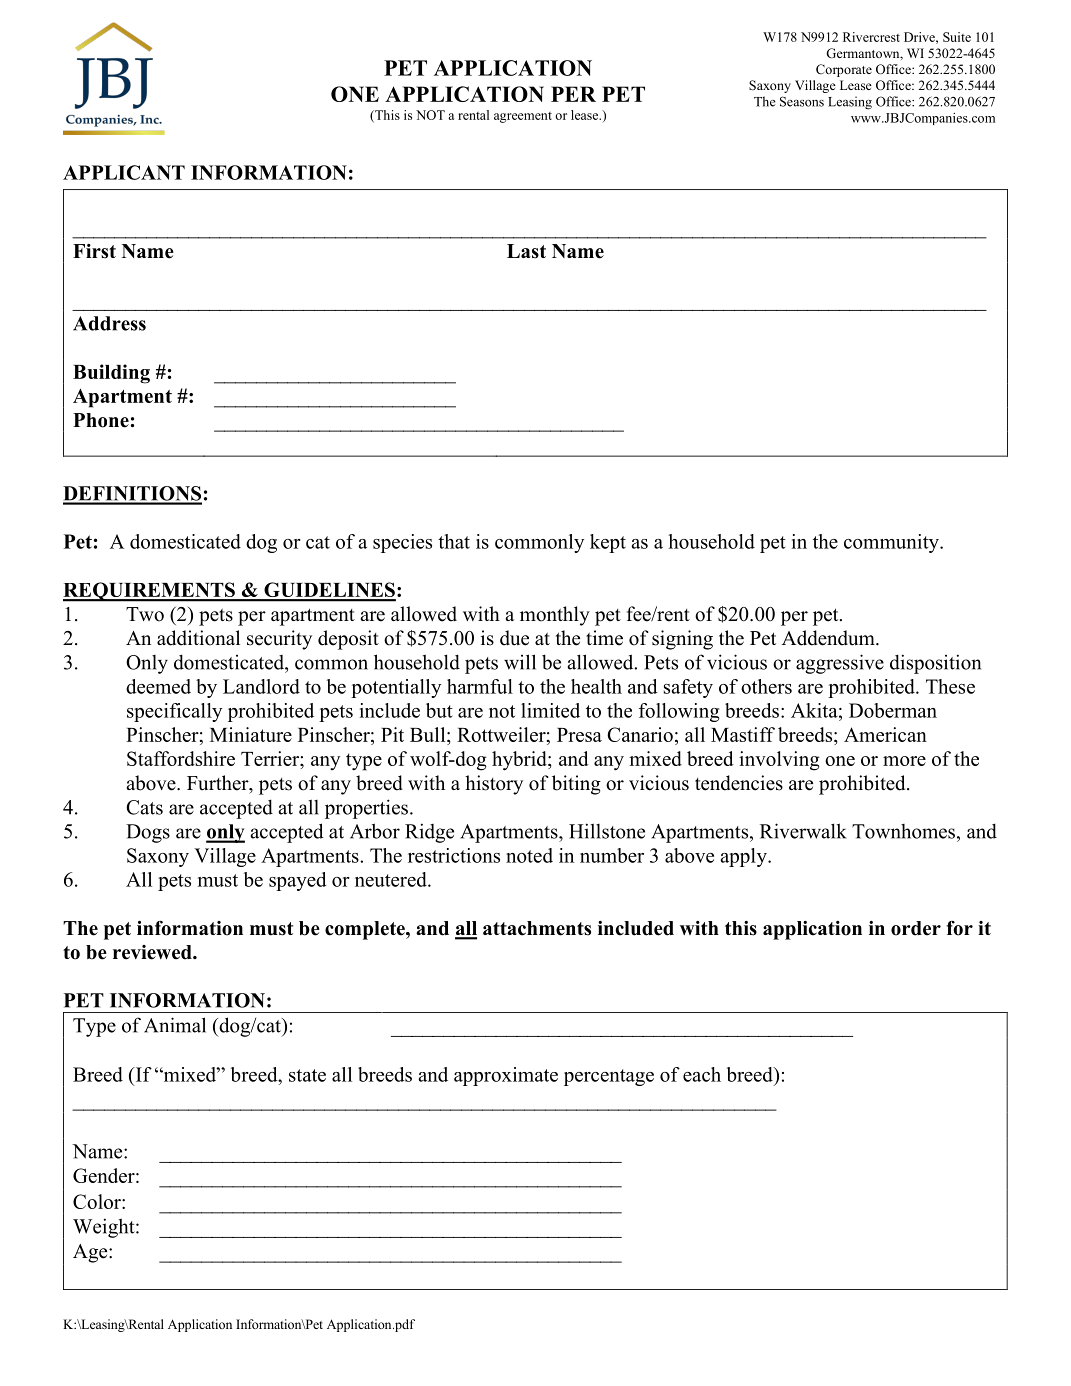  I want to click on monthly, so click(555, 616).
